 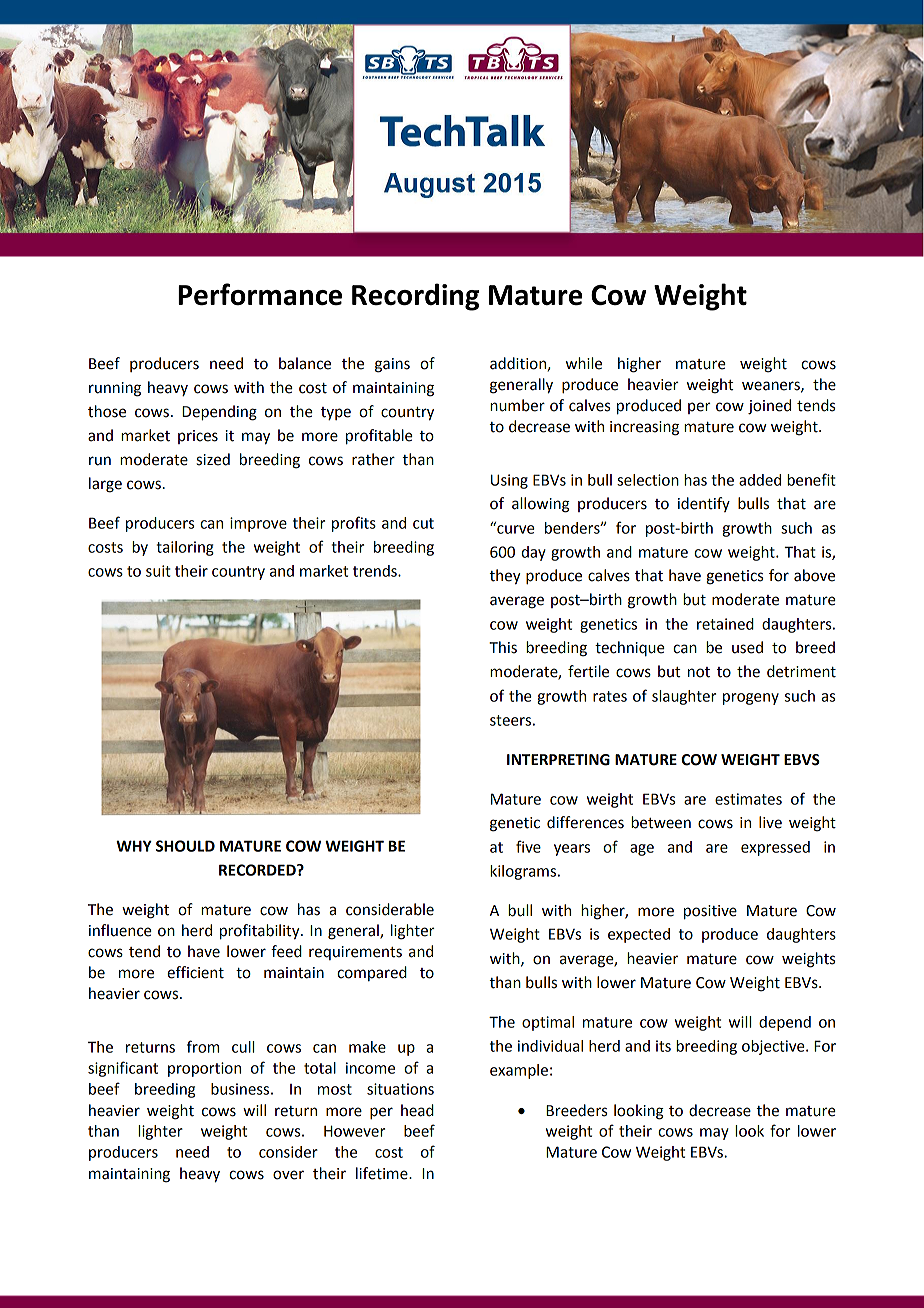 What do you see at coordinates (417, 1110) in the document?
I see `head` at bounding box center [417, 1110].
